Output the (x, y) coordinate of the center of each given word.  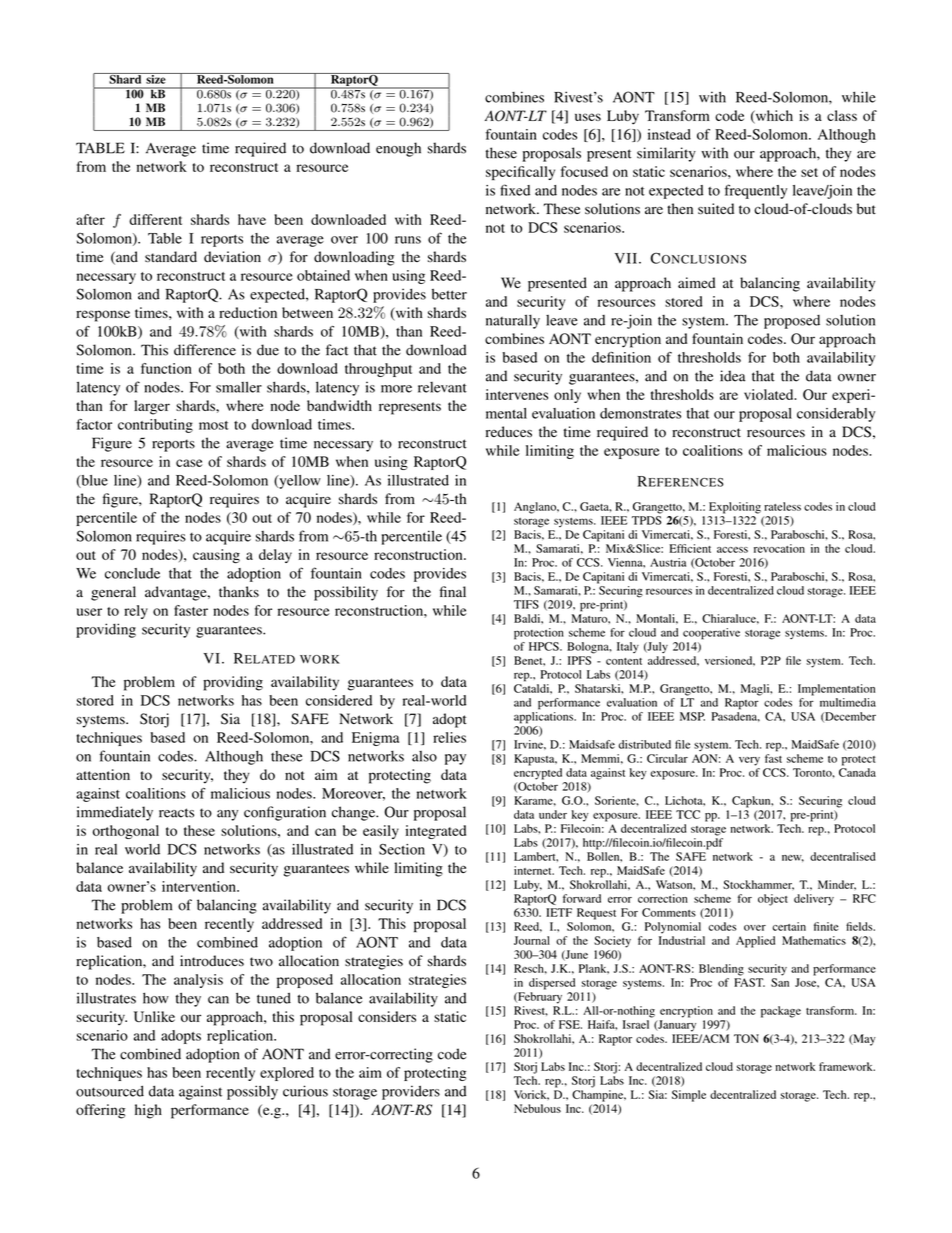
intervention (200, 886)
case (189, 463)
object (773, 900)
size (156, 78)
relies (449, 737)
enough (398, 149)
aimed (696, 283)
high (148, 1111)
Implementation (836, 690)
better (449, 294)
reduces (509, 431)
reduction (248, 312)
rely (136, 612)
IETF (559, 912)
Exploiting (735, 508)
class (842, 115)
